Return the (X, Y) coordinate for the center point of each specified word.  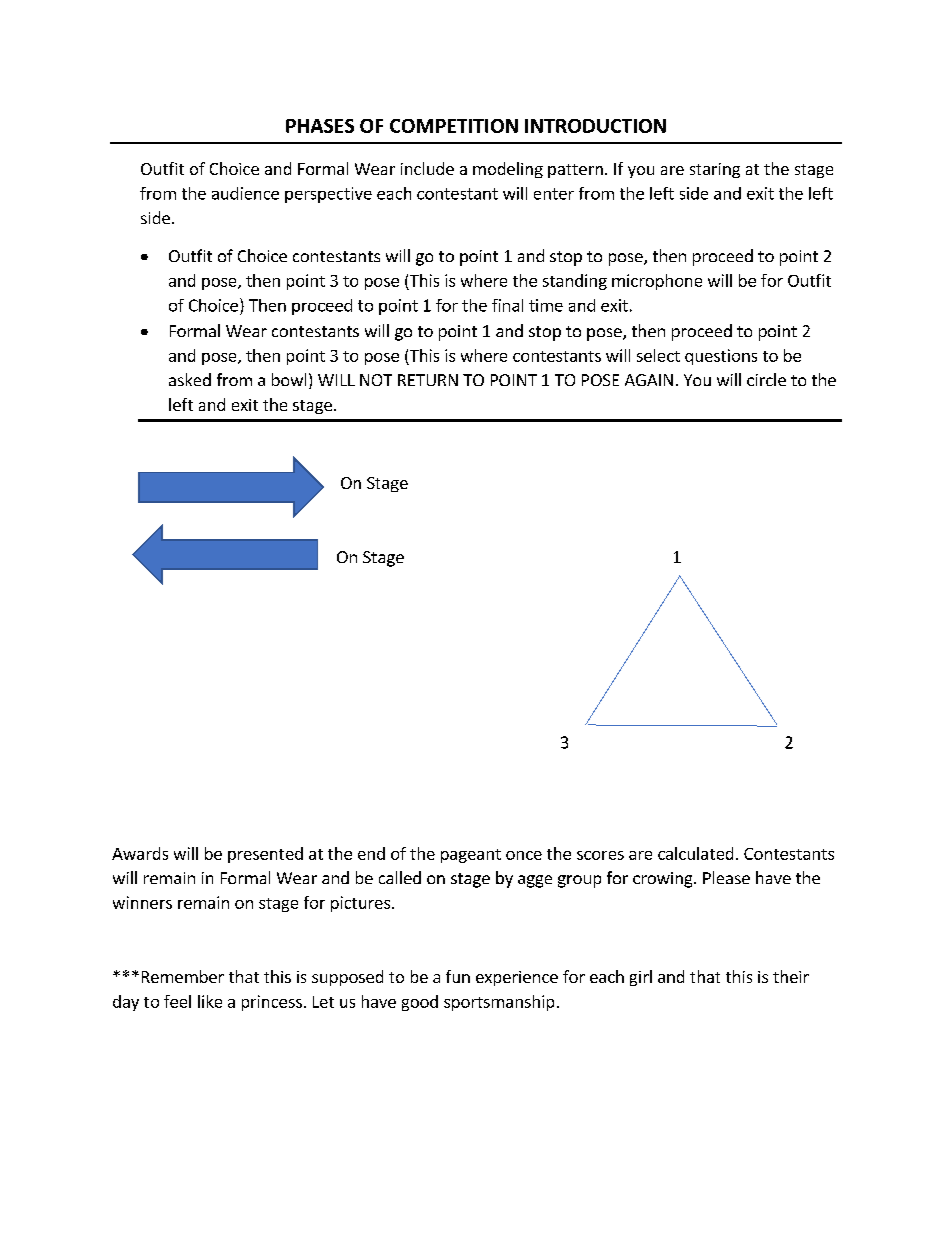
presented (265, 855)
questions (721, 357)
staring (715, 170)
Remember (183, 976)
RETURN (428, 380)
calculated (695, 853)
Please (726, 877)
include (427, 168)
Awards (140, 853)
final (507, 305)
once (524, 855)
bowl (289, 379)
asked (190, 379)
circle (766, 379)
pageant (471, 856)
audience (245, 193)
